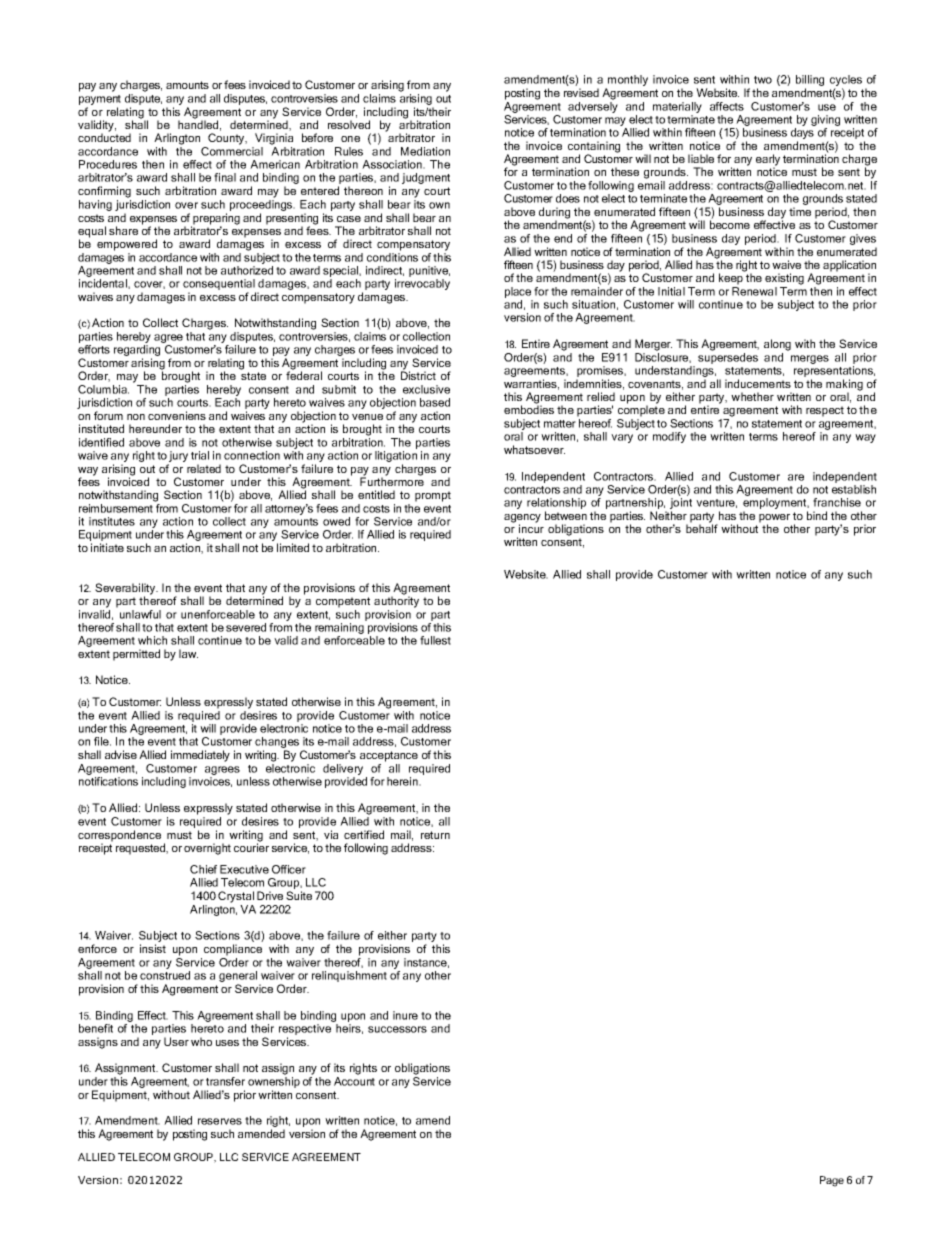  I want to click on which, so click(152, 640).
